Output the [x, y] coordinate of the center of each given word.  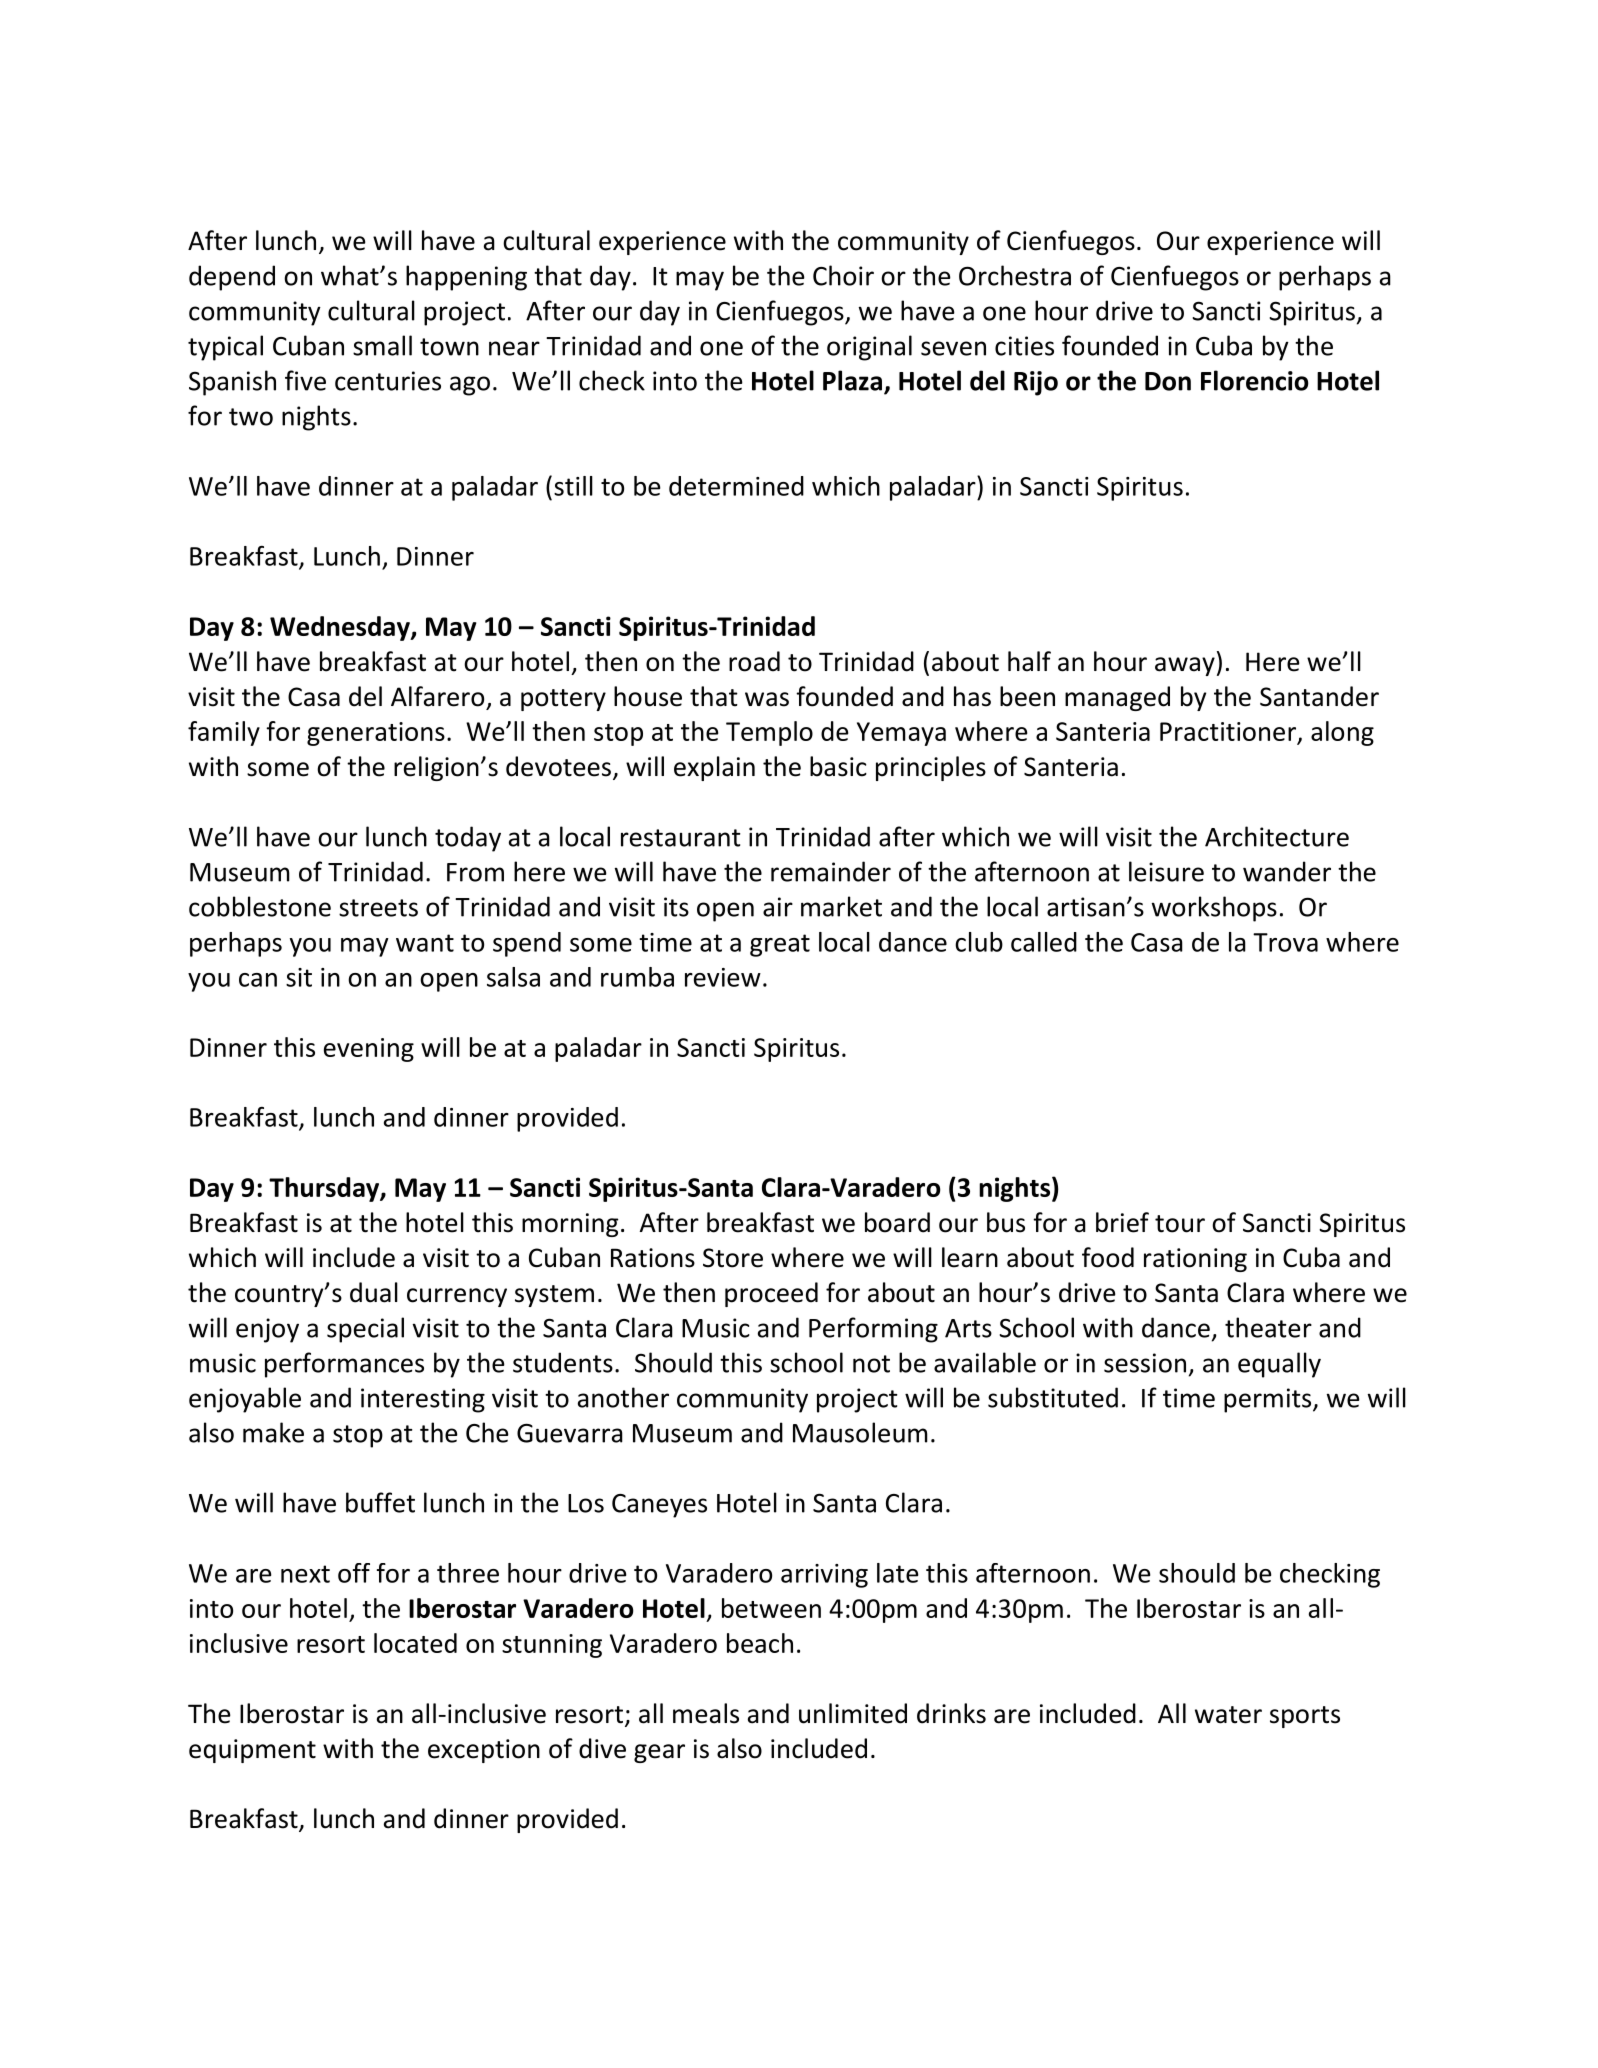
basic [838, 766]
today [468, 839]
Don [1168, 381]
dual [374, 1292]
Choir [843, 275]
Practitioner [1229, 733]
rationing [1195, 1260]
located [415, 1643]
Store [733, 1258]
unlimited [853, 1713]
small [382, 345]
